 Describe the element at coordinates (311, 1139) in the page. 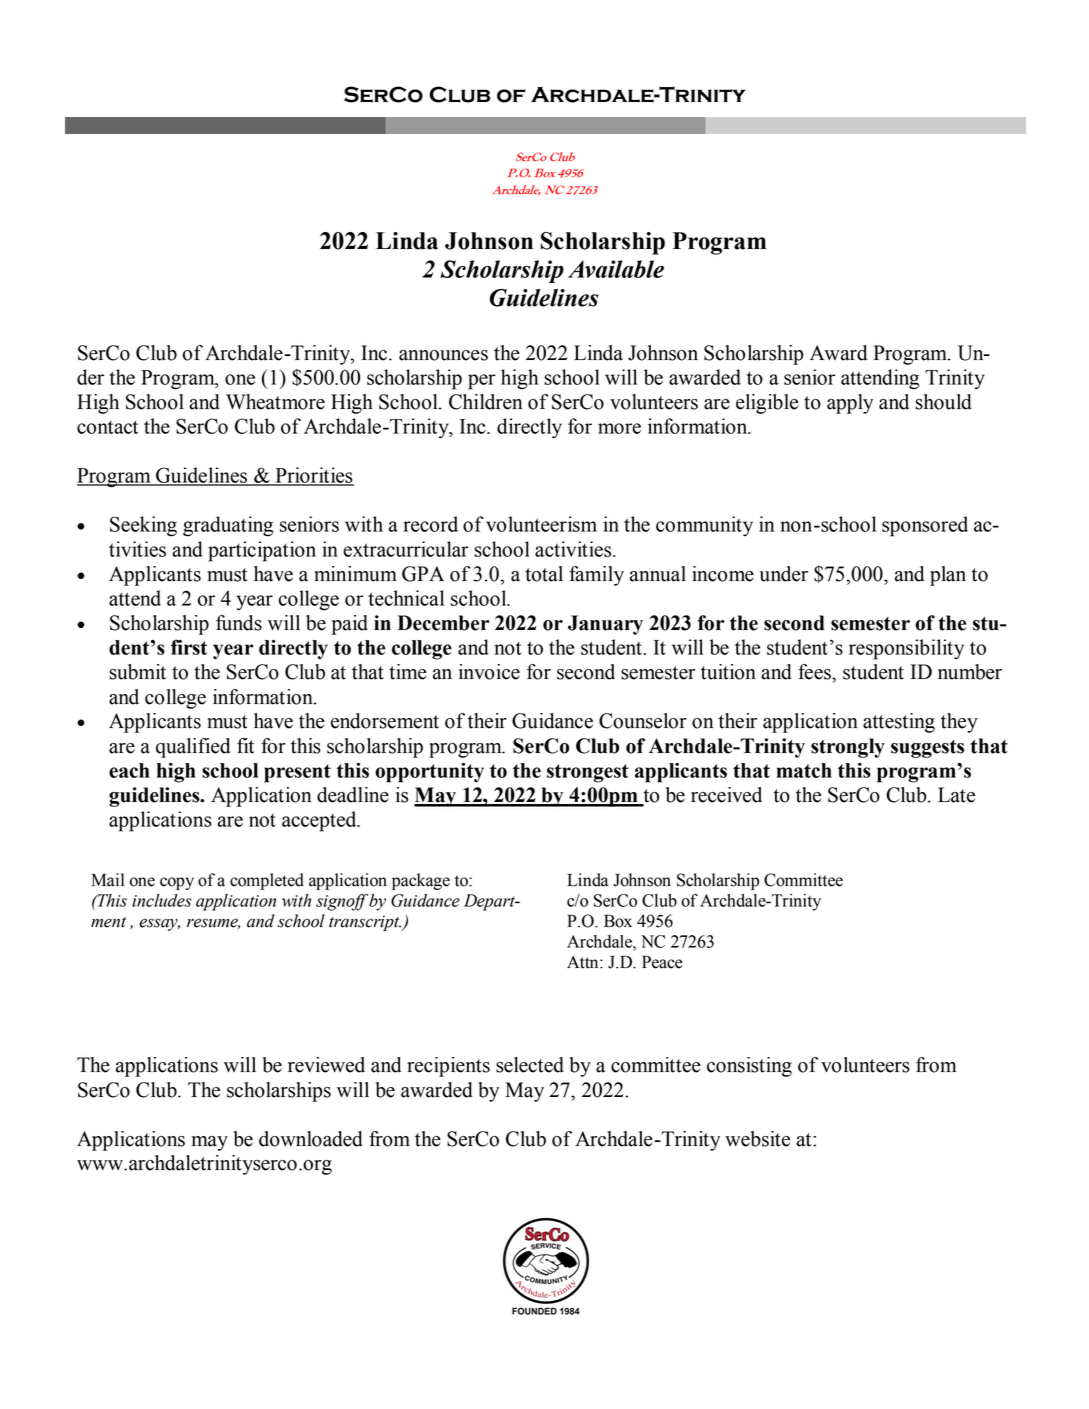

I see `downloaded` at that location.
